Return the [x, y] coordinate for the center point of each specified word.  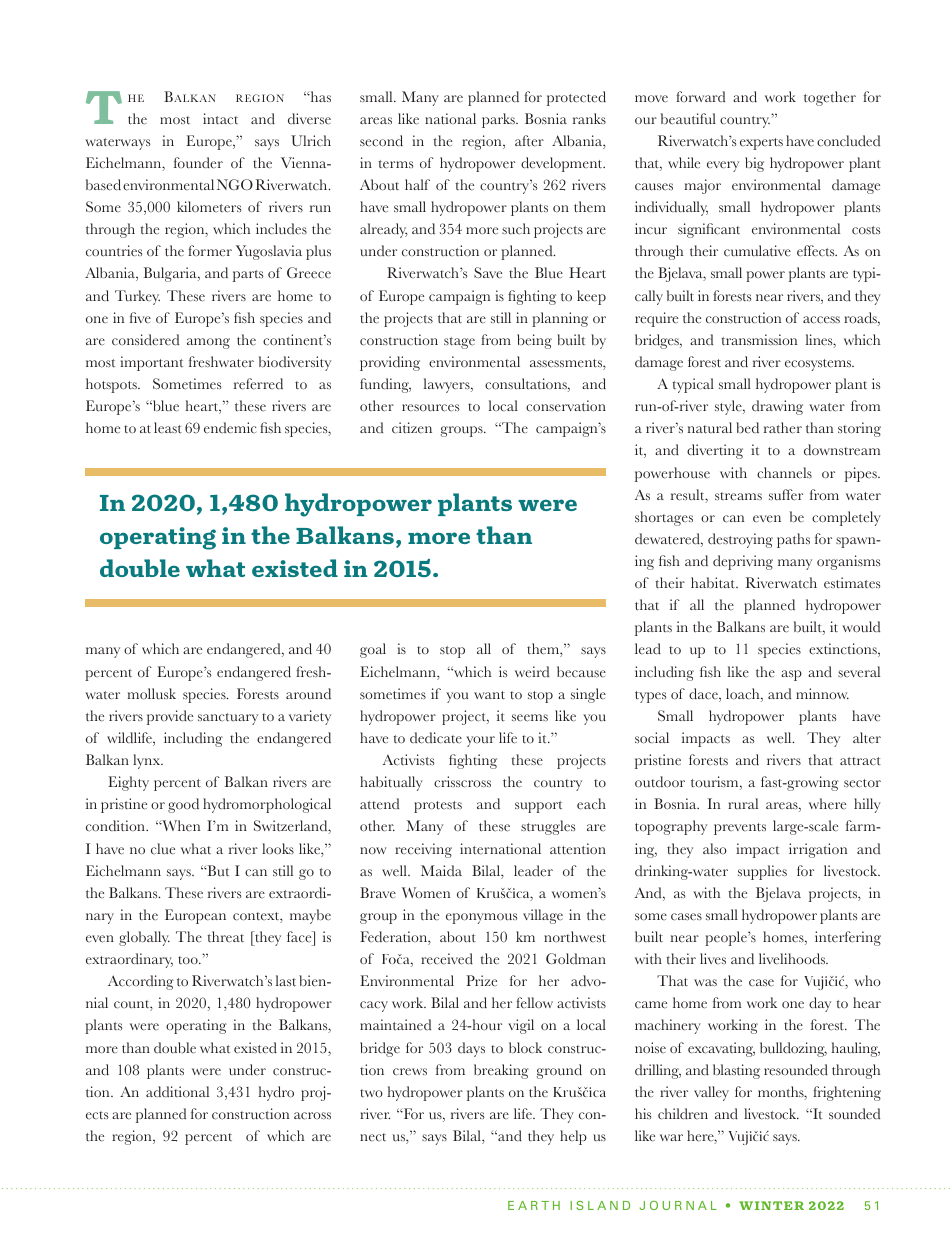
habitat [714, 583]
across [312, 1116]
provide [170, 717]
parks [499, 120]
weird [532, 672]
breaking [501, 1071]
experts [761, 144]
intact [220, 118]
